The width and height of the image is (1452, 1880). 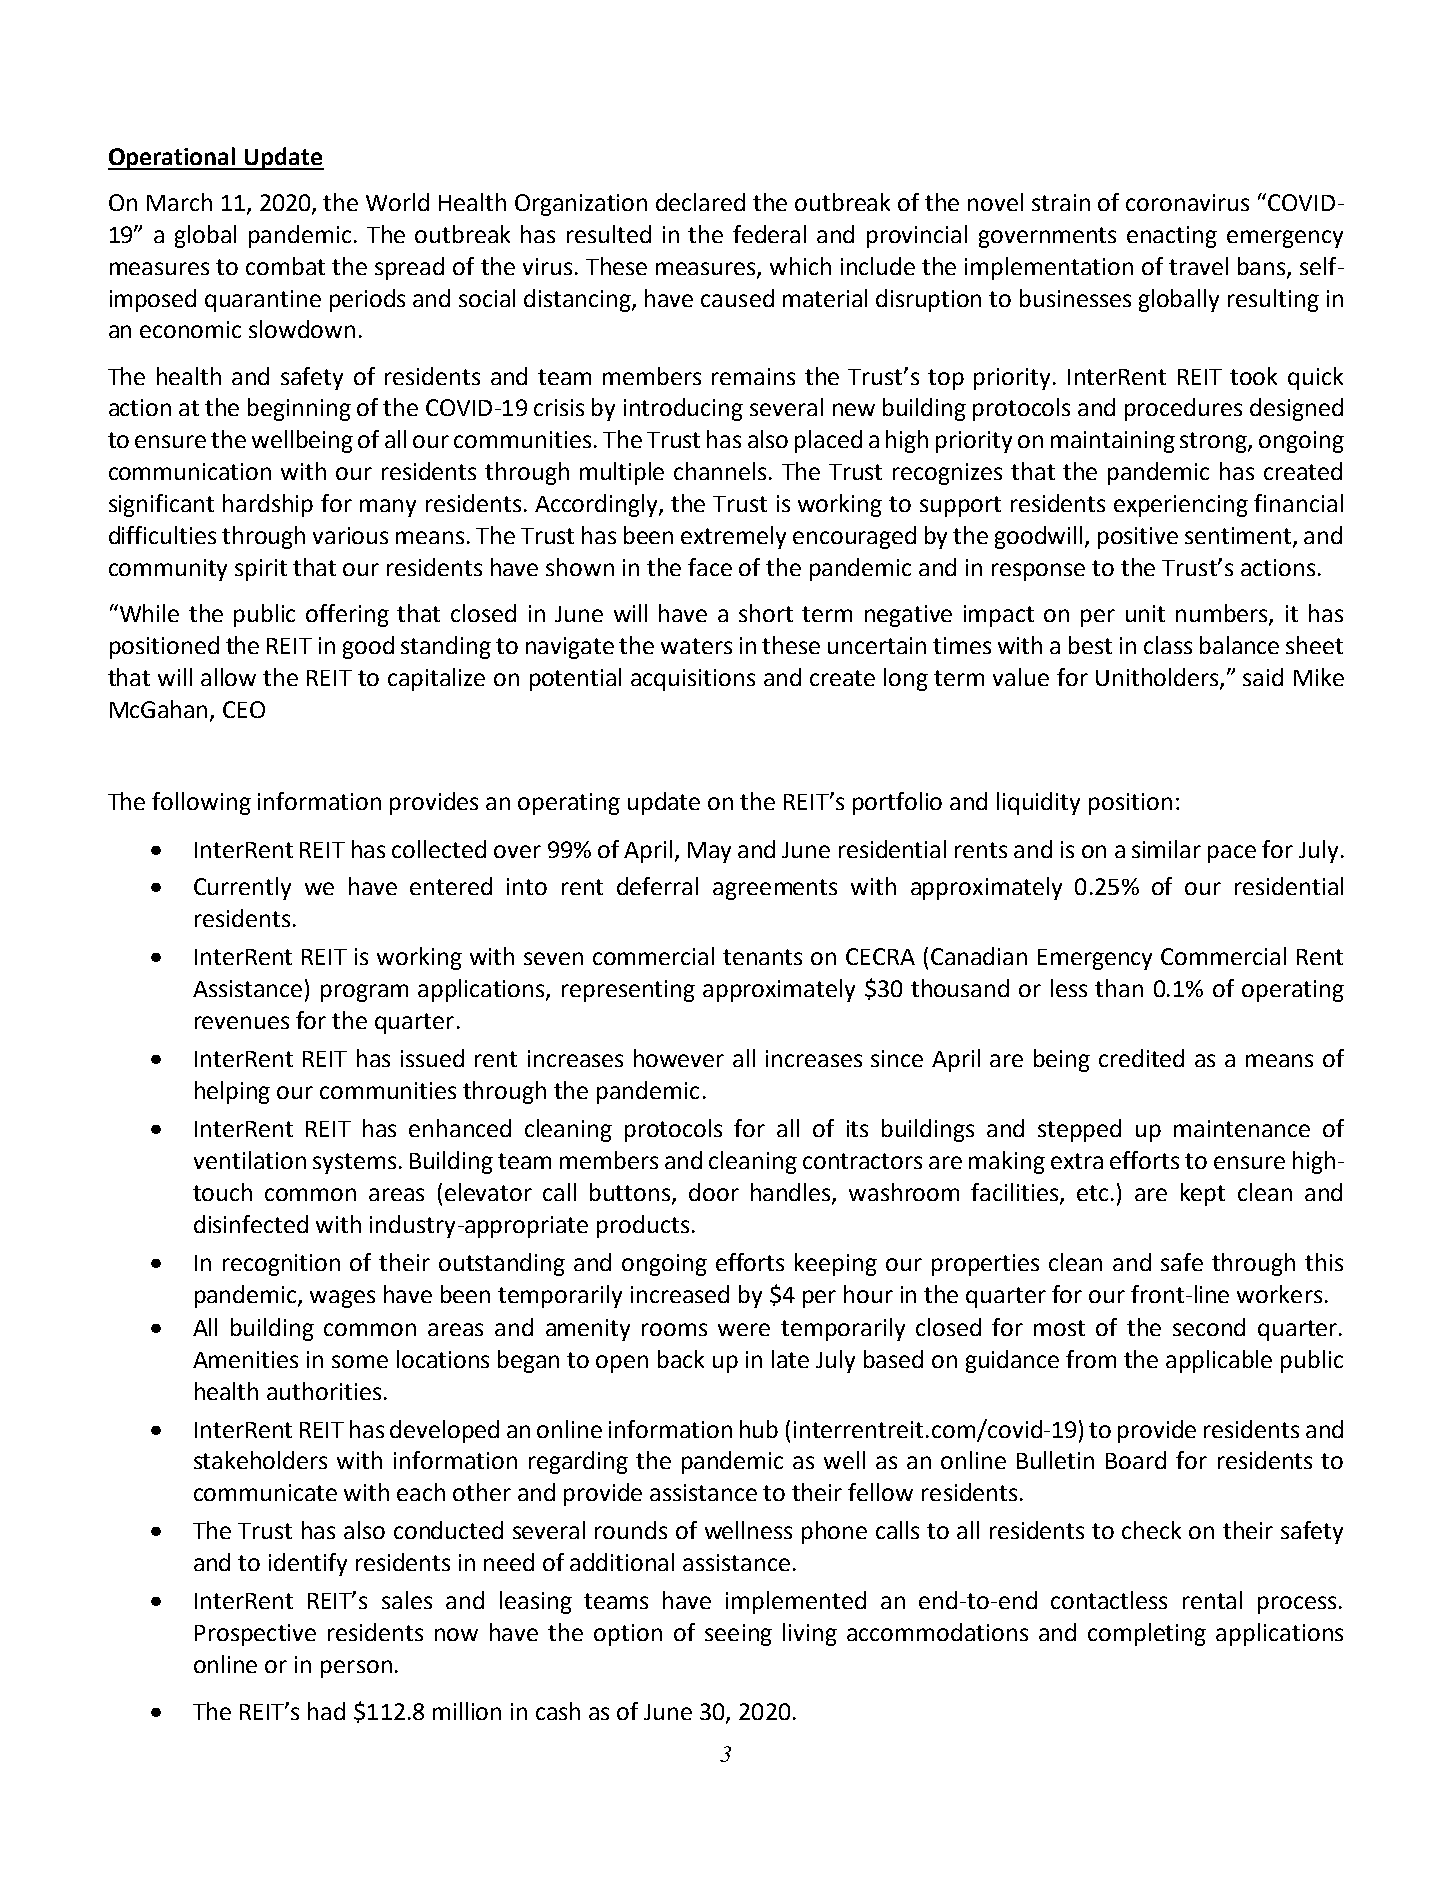 What do you see at coordinates (281, 1265) in the image?
I see `recognition` at bounding box center [281, 1265].
